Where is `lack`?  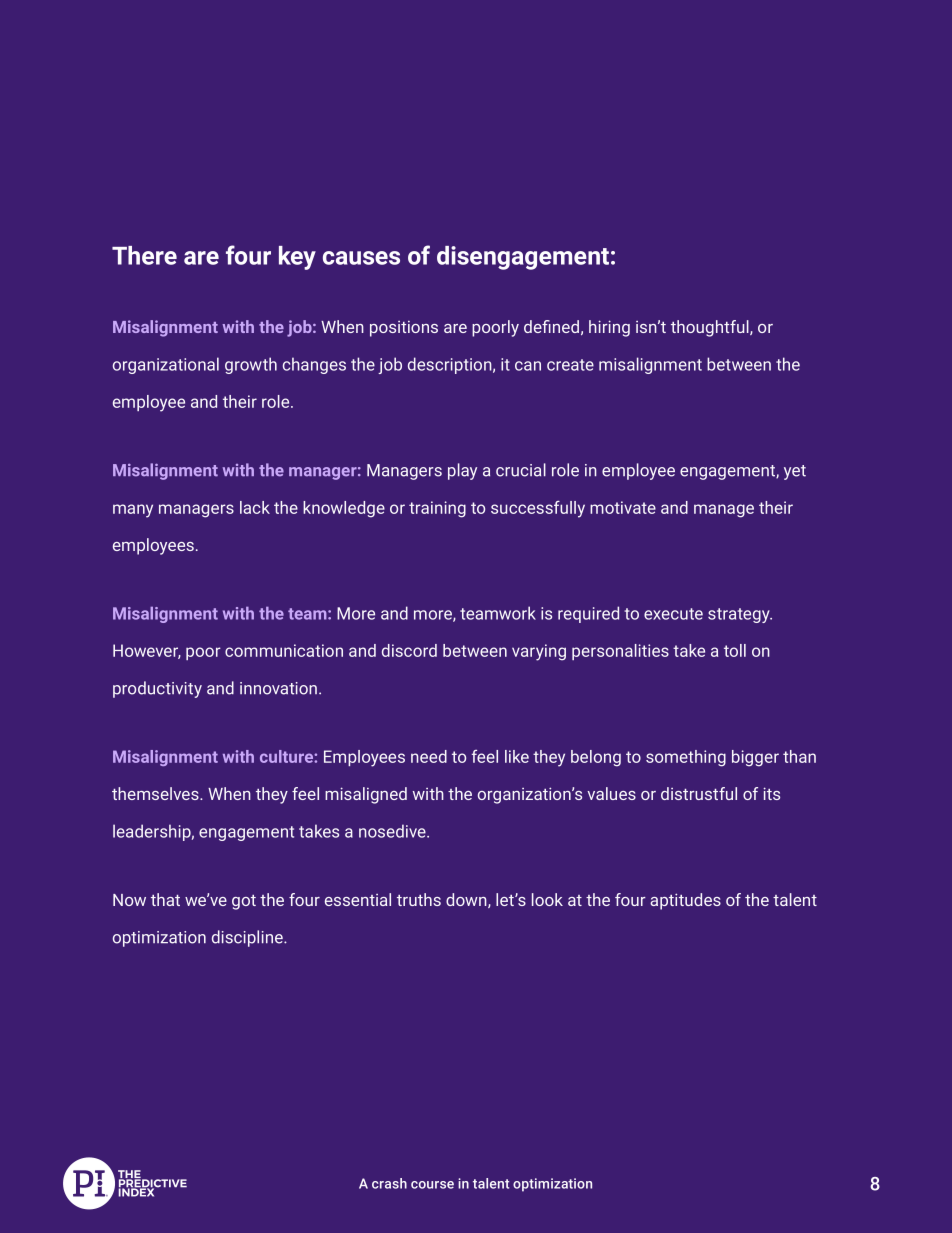 lack is located at coordinates (255, 507).
